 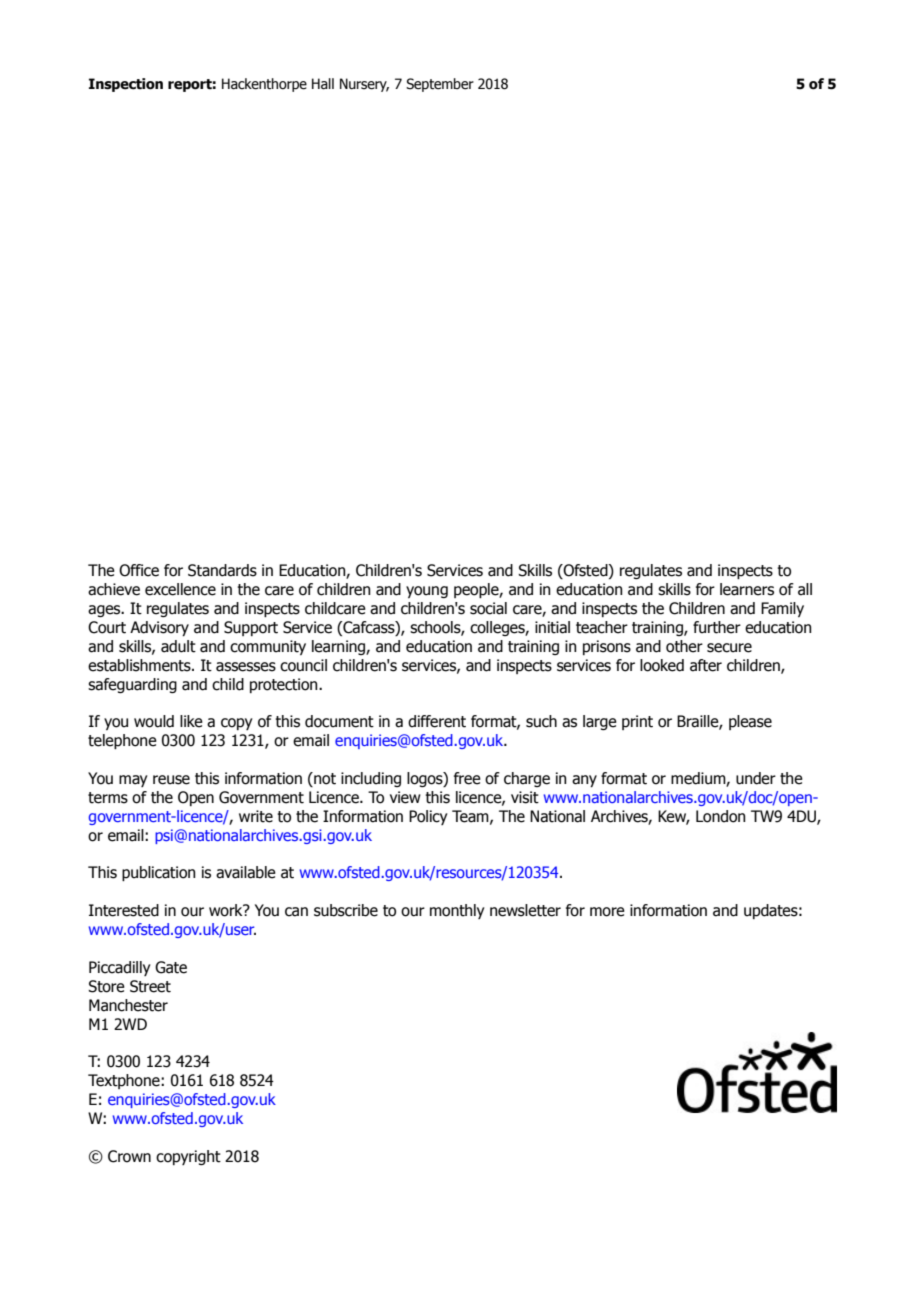 What do you see at coordinates (525, 910) in the image?
I see `newsletter` at bounding box center [525, 910].
